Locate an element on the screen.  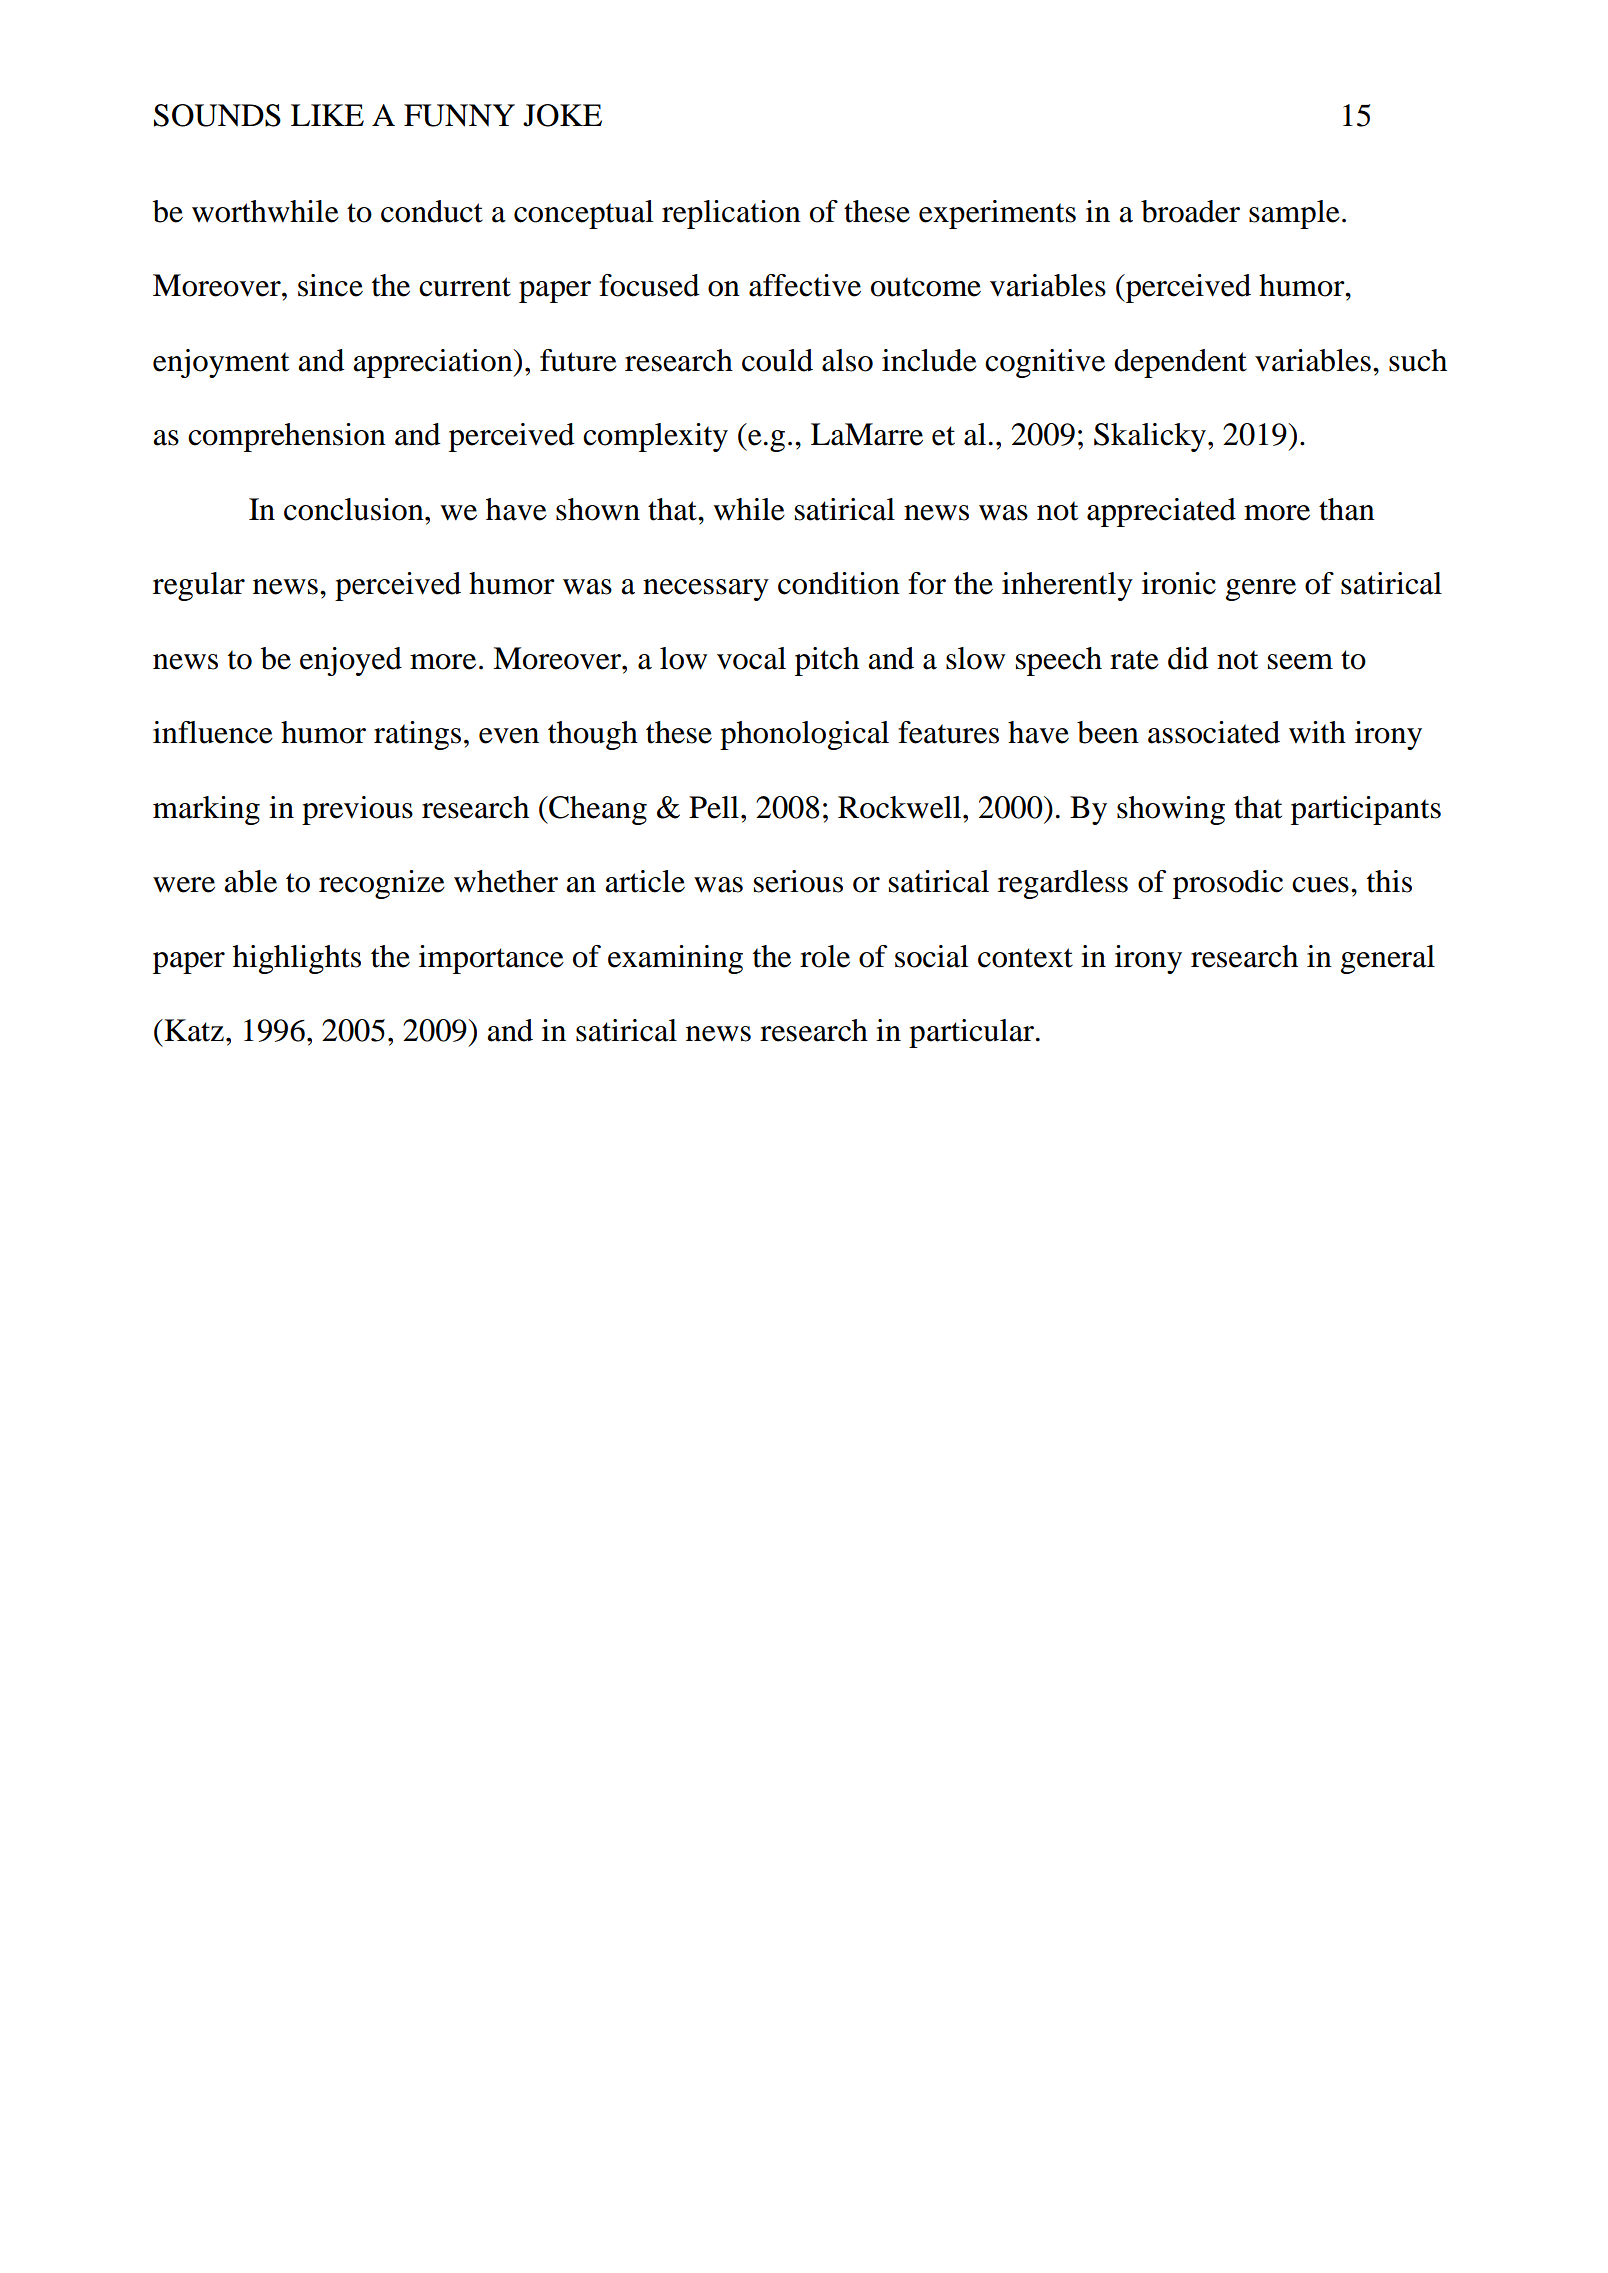
dependent is located at coordinates (1180, 363).
